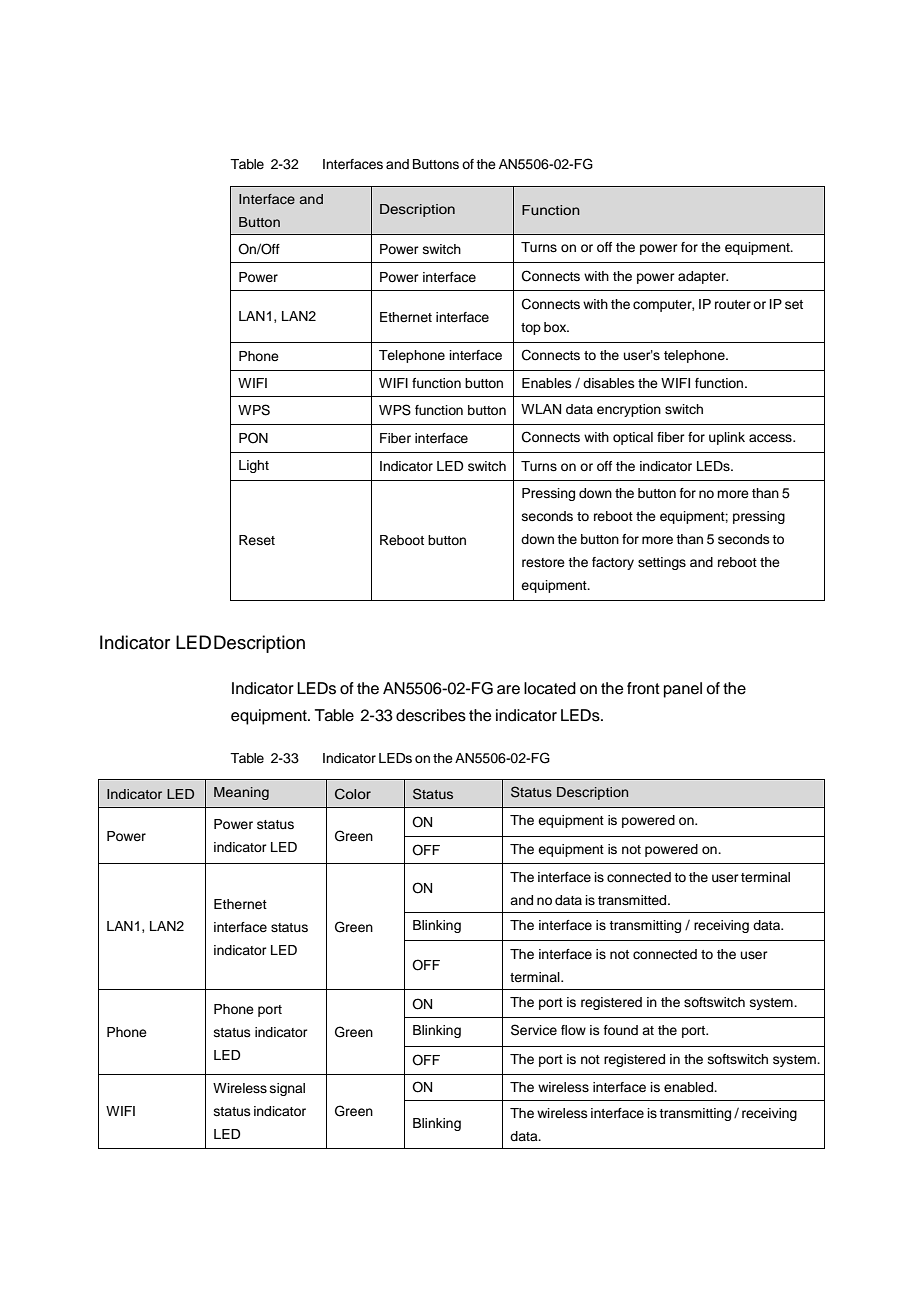 This screenshot has width=924, height=1307. Describe the element at coordinates (703, 277) in the screenshot. I see `adapter` at that location.
